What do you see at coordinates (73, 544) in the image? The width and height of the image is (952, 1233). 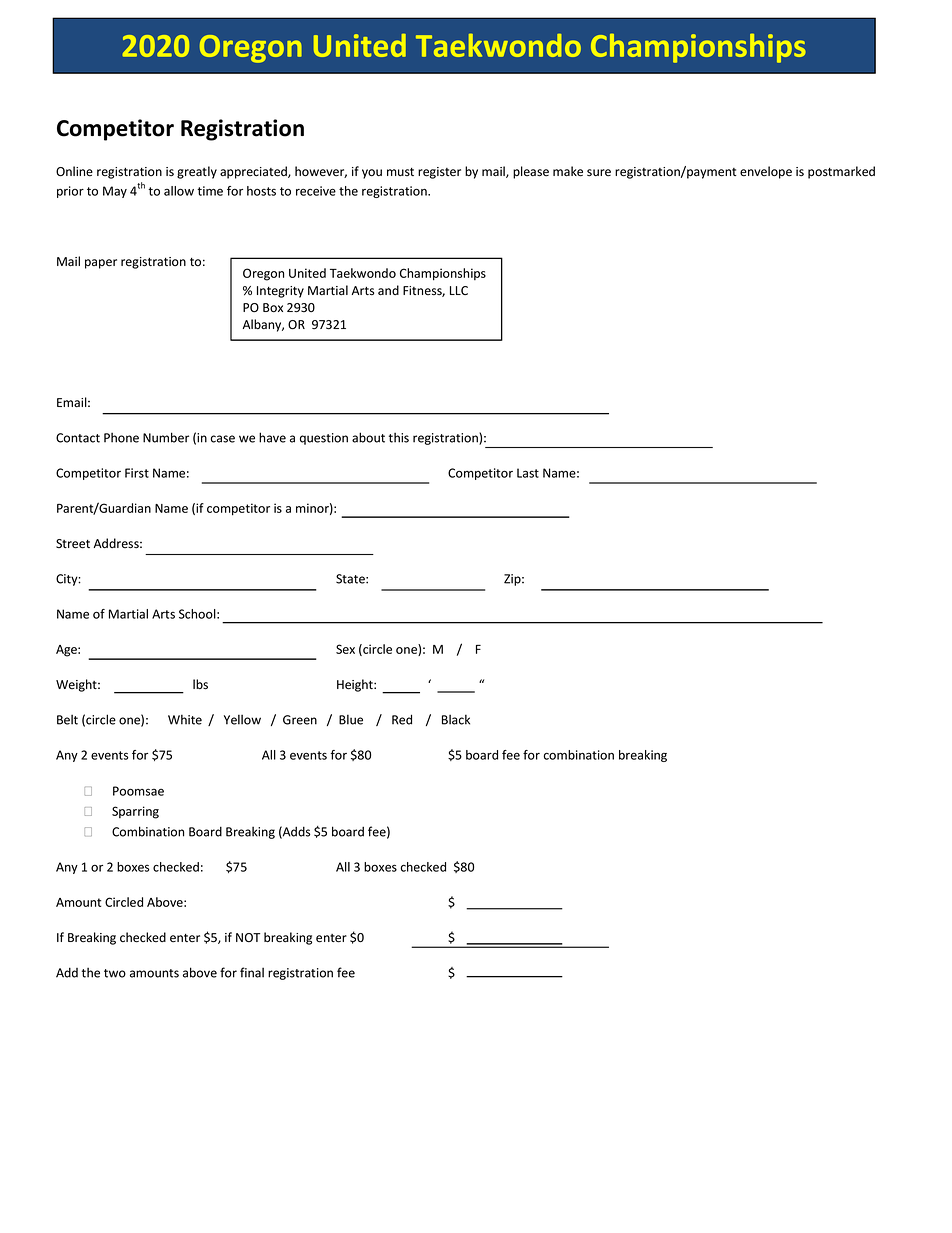 I see `Street` at bounding box center [73, 544].
